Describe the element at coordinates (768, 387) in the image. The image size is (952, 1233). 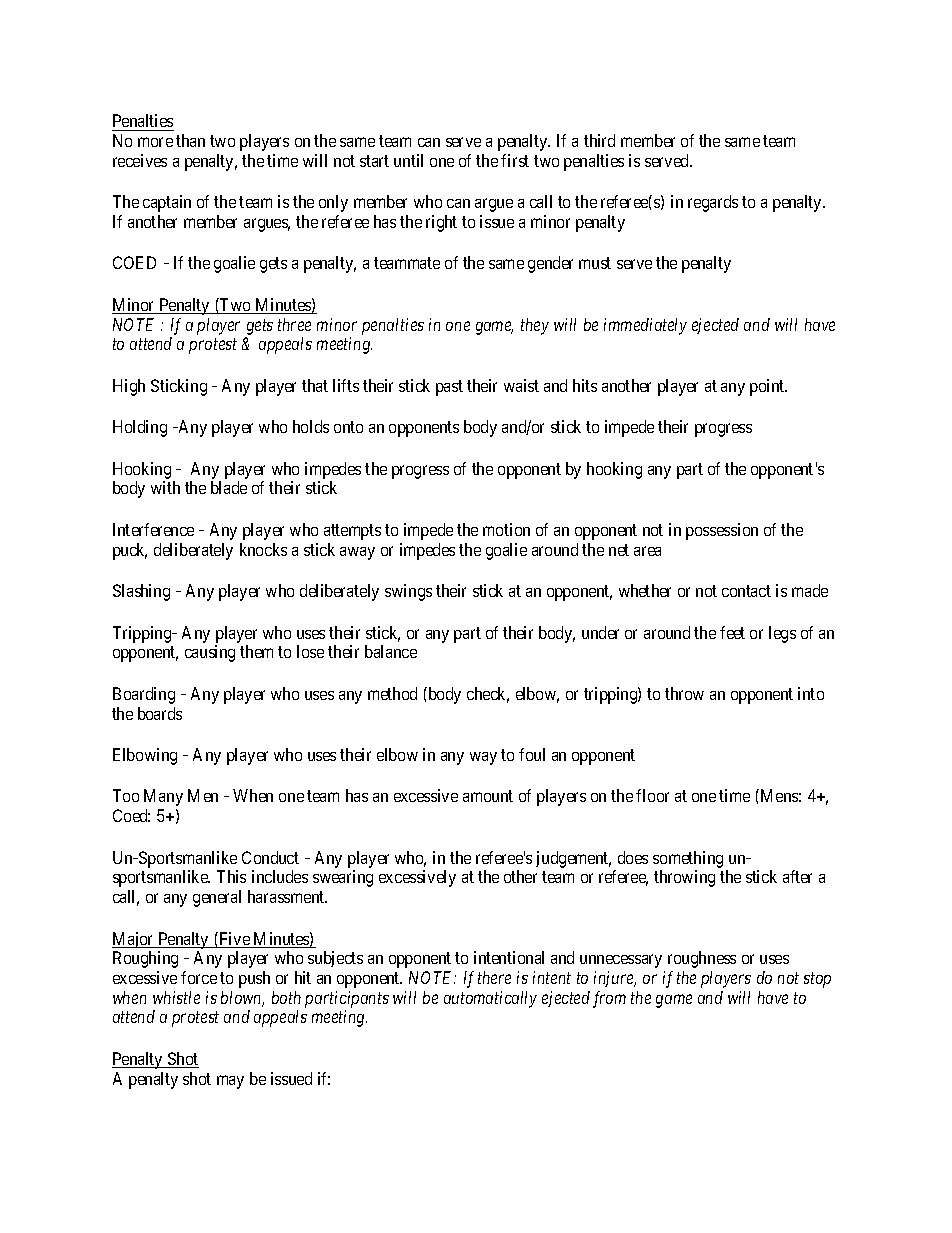
I see `point` at that location.
